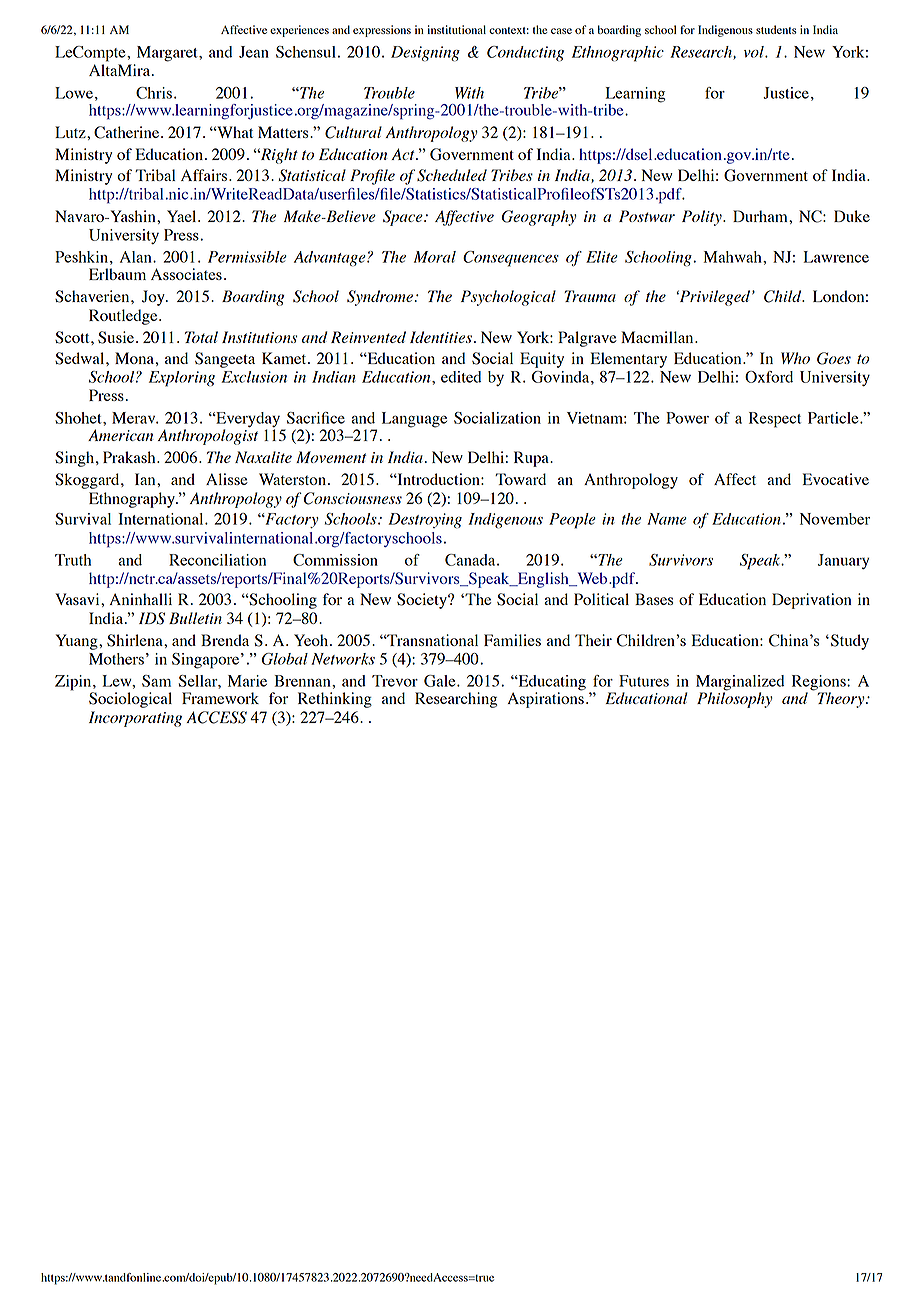 This screenshot has height=1308, width=924. I want to click on Ethnography, so click(133, 500).
